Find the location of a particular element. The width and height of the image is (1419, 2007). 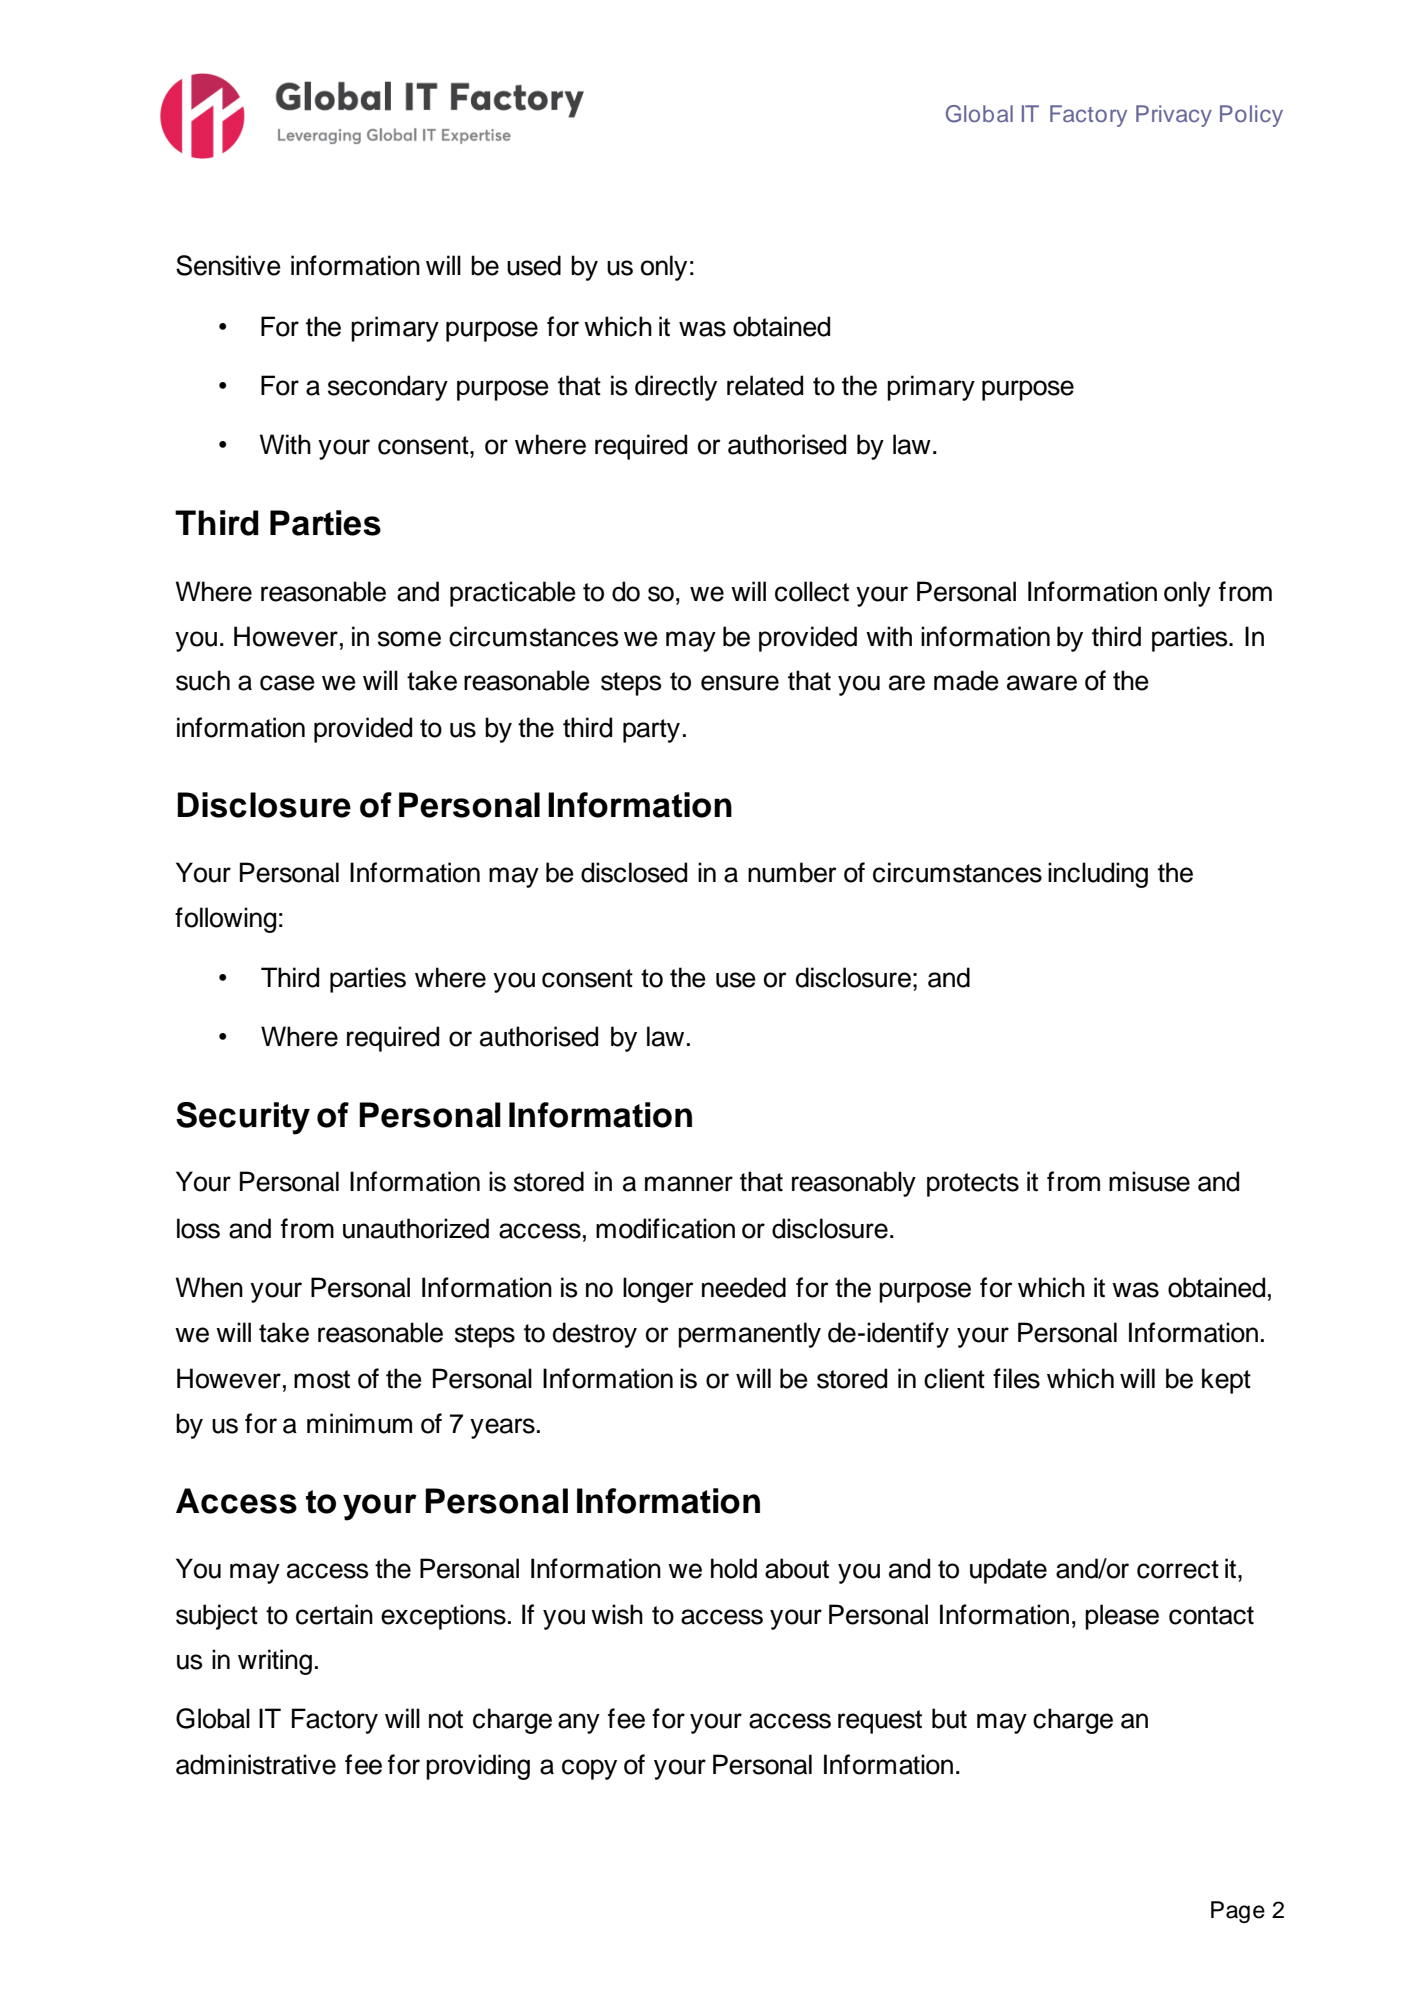

Sensitive is located at coordinates (228, 265).
